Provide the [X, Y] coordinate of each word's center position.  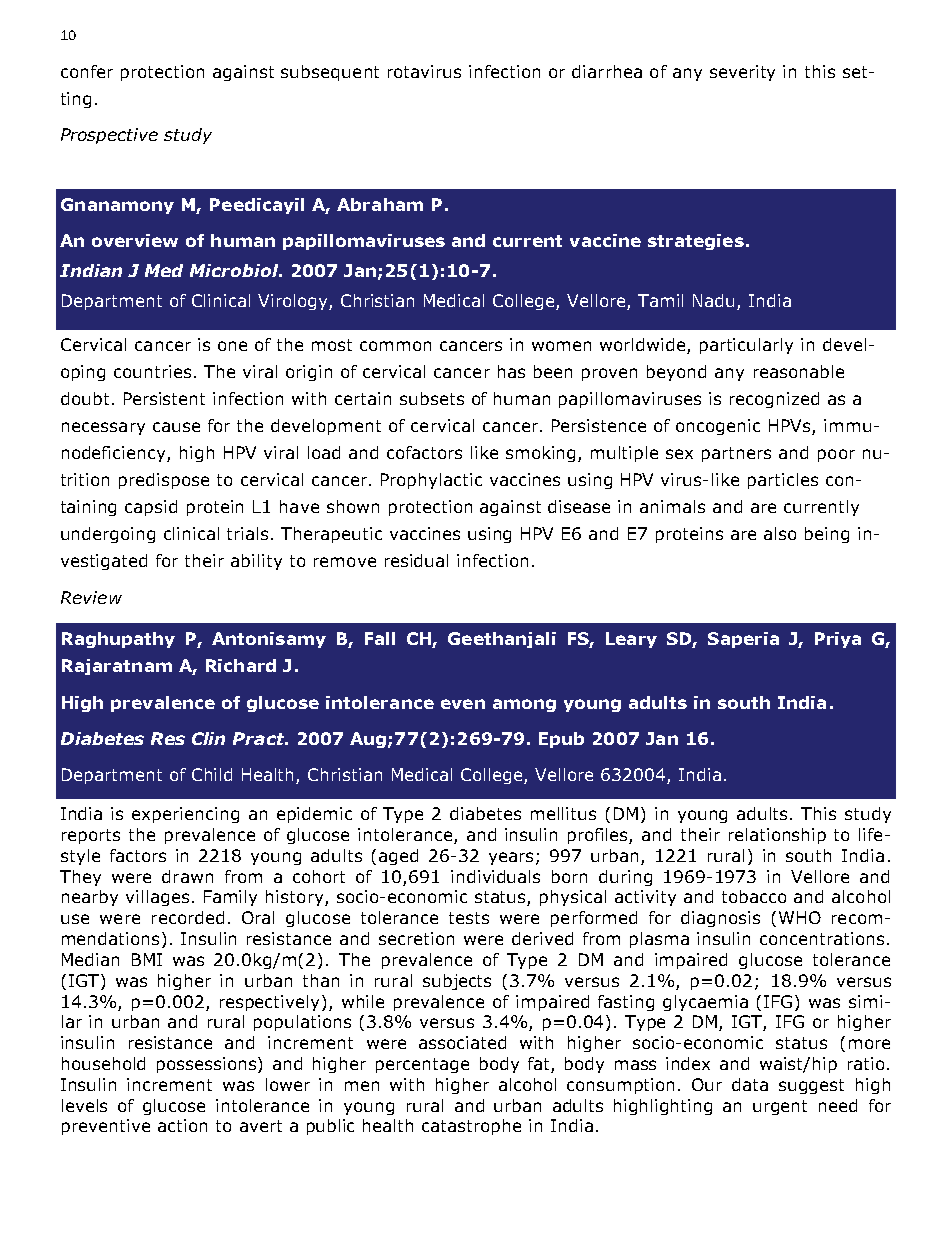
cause [176, 427]
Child [212, 774]
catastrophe [471, 1127]
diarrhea [607, 71]
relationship [777, 836]
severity [742, 73]
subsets [432, 398]
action [182, 1125]
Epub [561, 740]
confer [87, 71]
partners [736, 454]
